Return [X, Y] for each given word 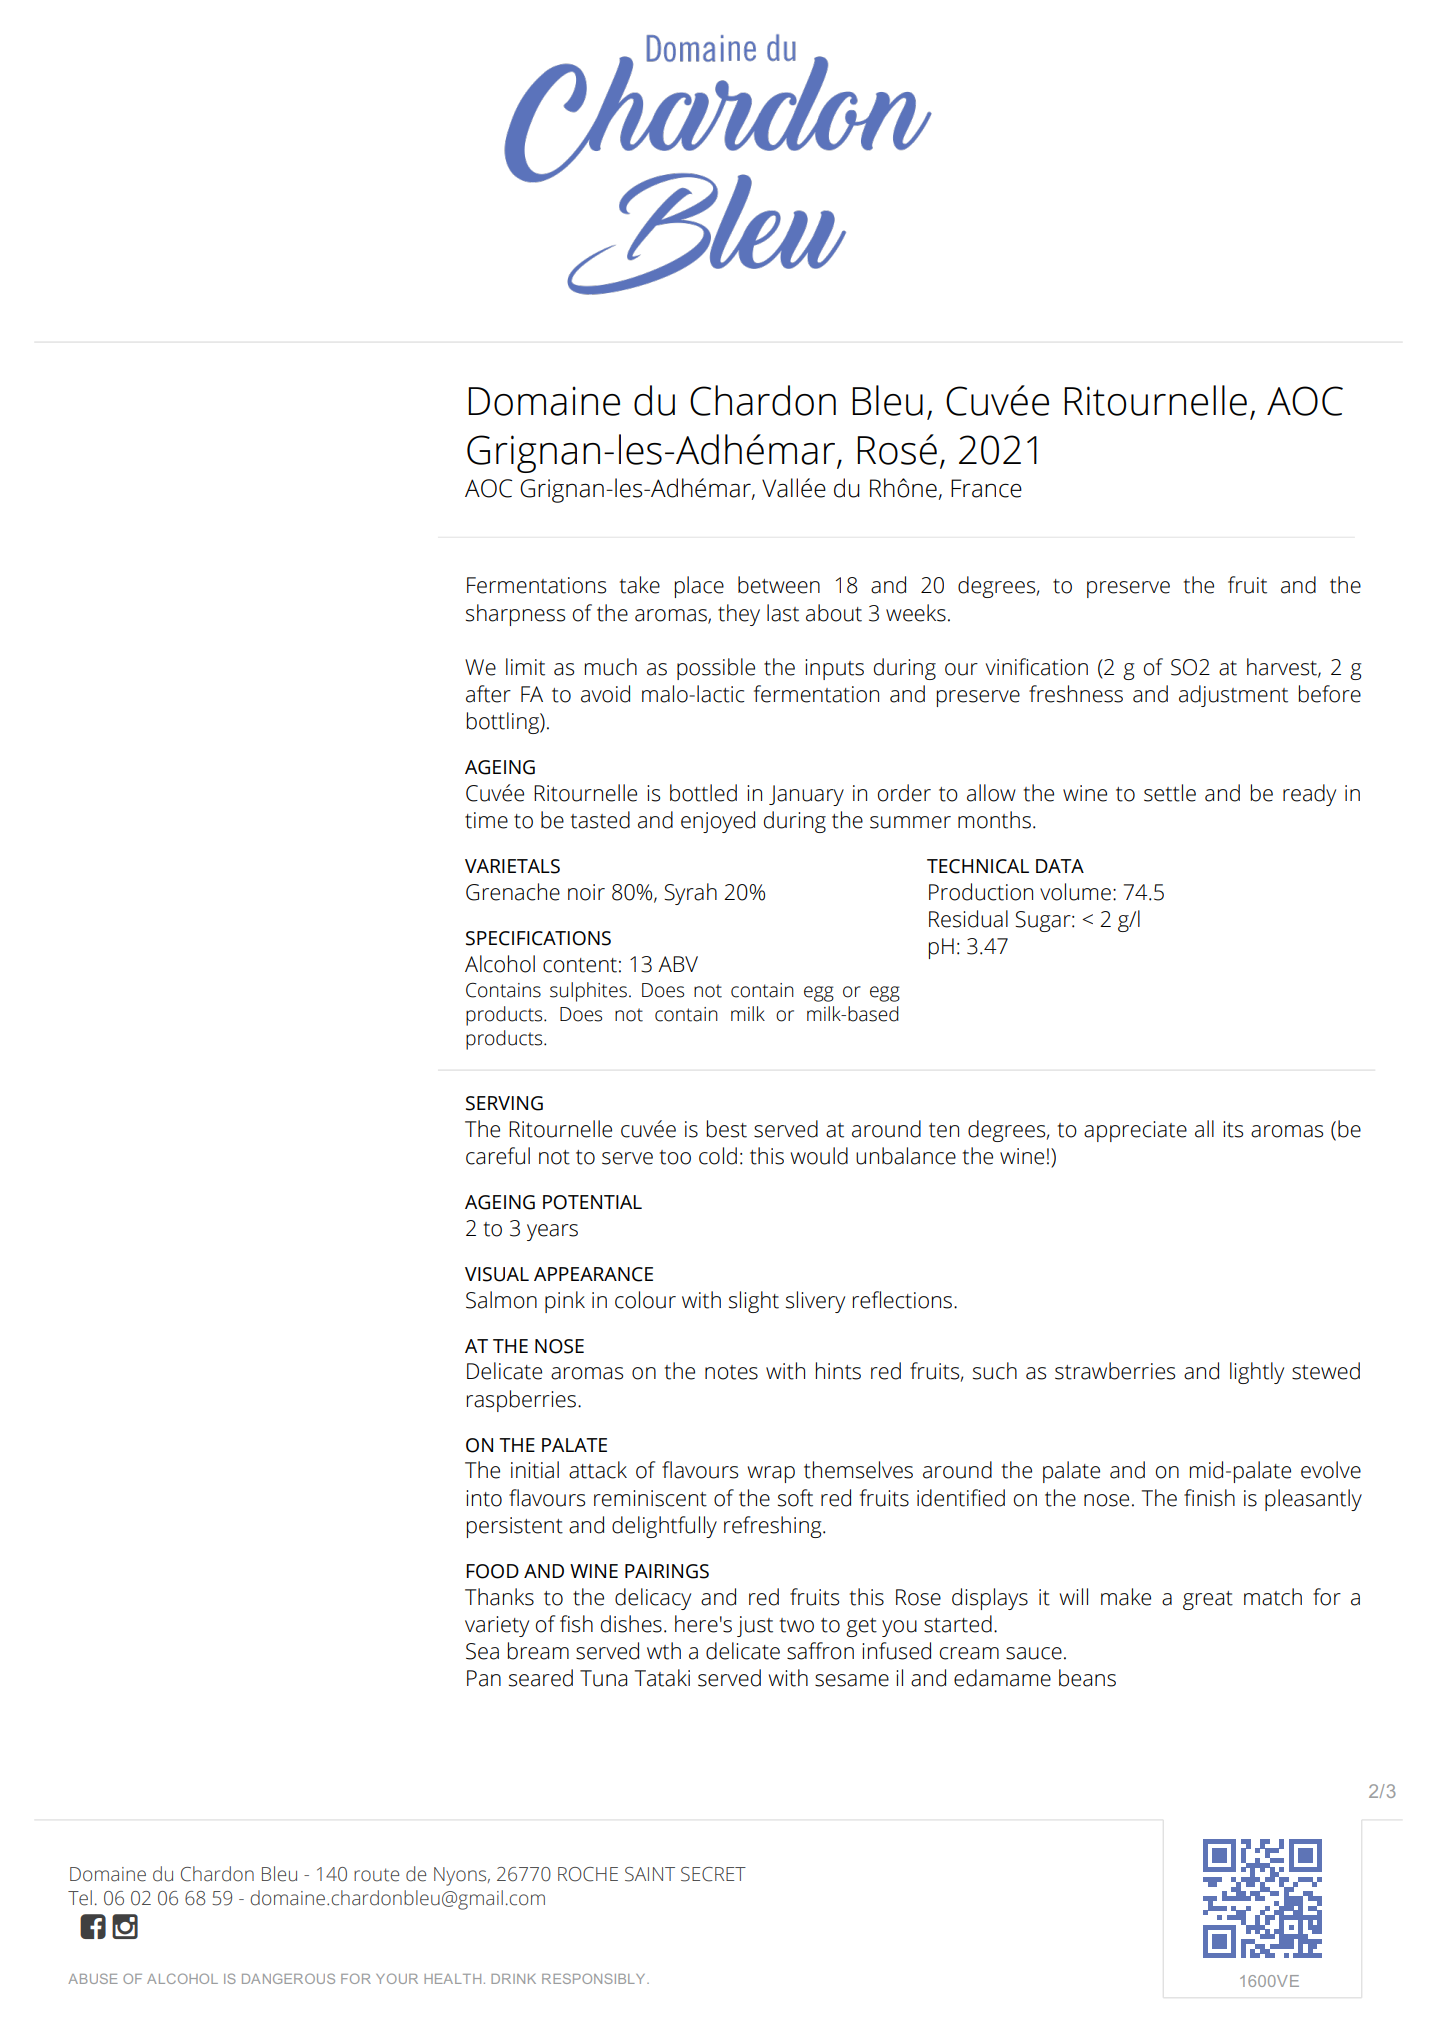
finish [1209, 1498]
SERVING [504, 1103]
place [699, 587]
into [484, 1498]
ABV [678, 964]
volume [1075, 892]
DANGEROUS [288, 1978]
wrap [771, 1474]
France [986, 488]
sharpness [515, 615]
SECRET [713, 1874]
